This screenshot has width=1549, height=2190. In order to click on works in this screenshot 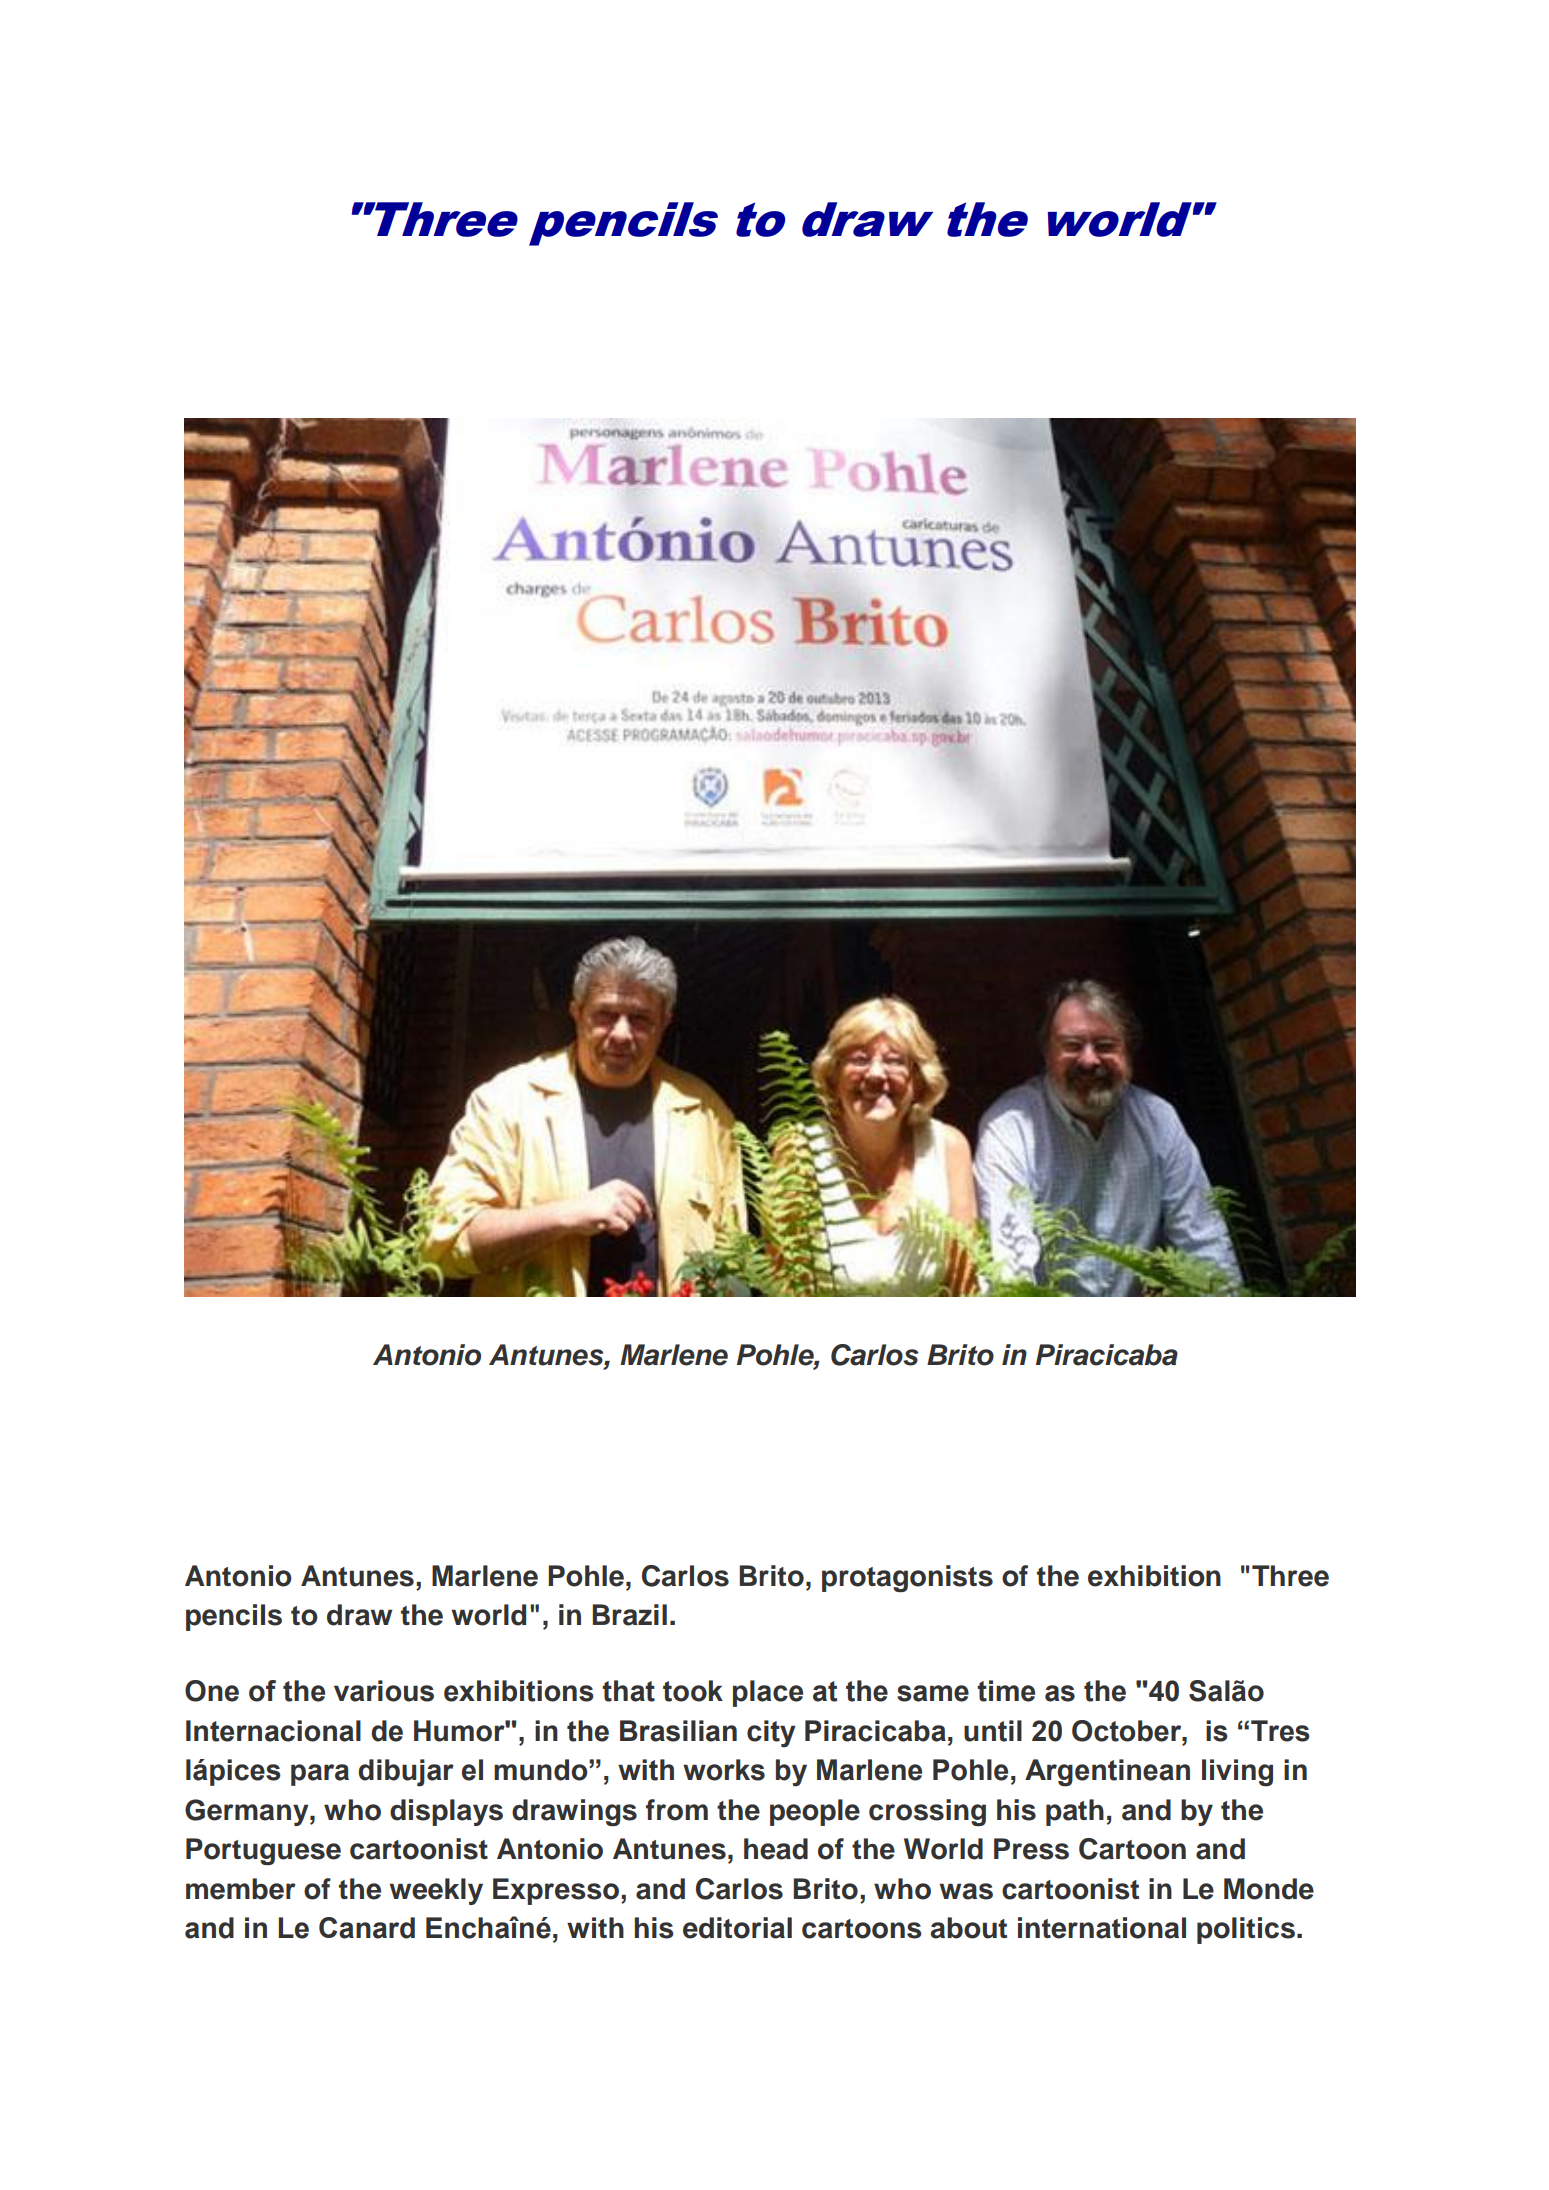, I will do `click(724, 1770)`.
